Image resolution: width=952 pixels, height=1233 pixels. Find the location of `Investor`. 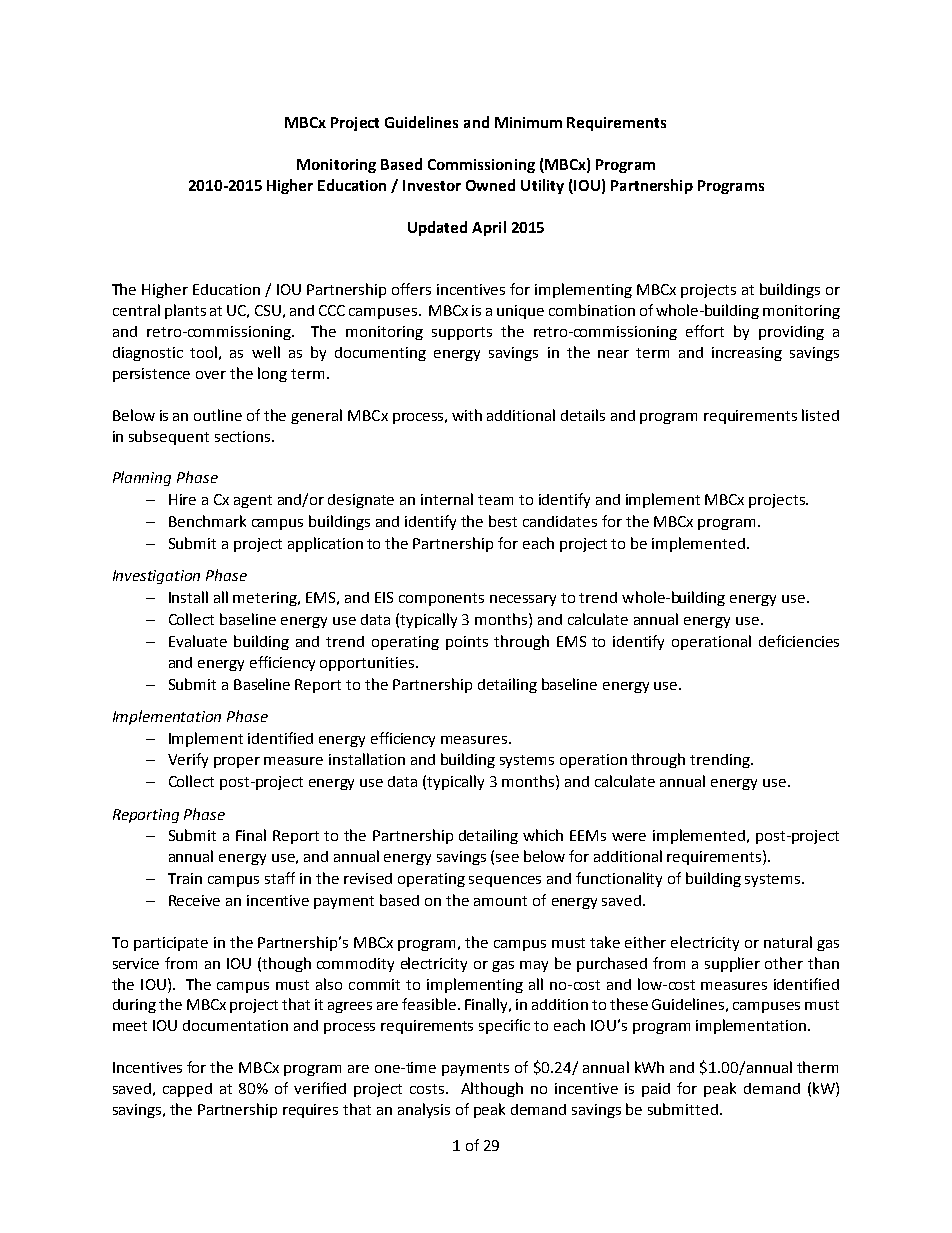

Investor is located at coordinates (432, 185).
